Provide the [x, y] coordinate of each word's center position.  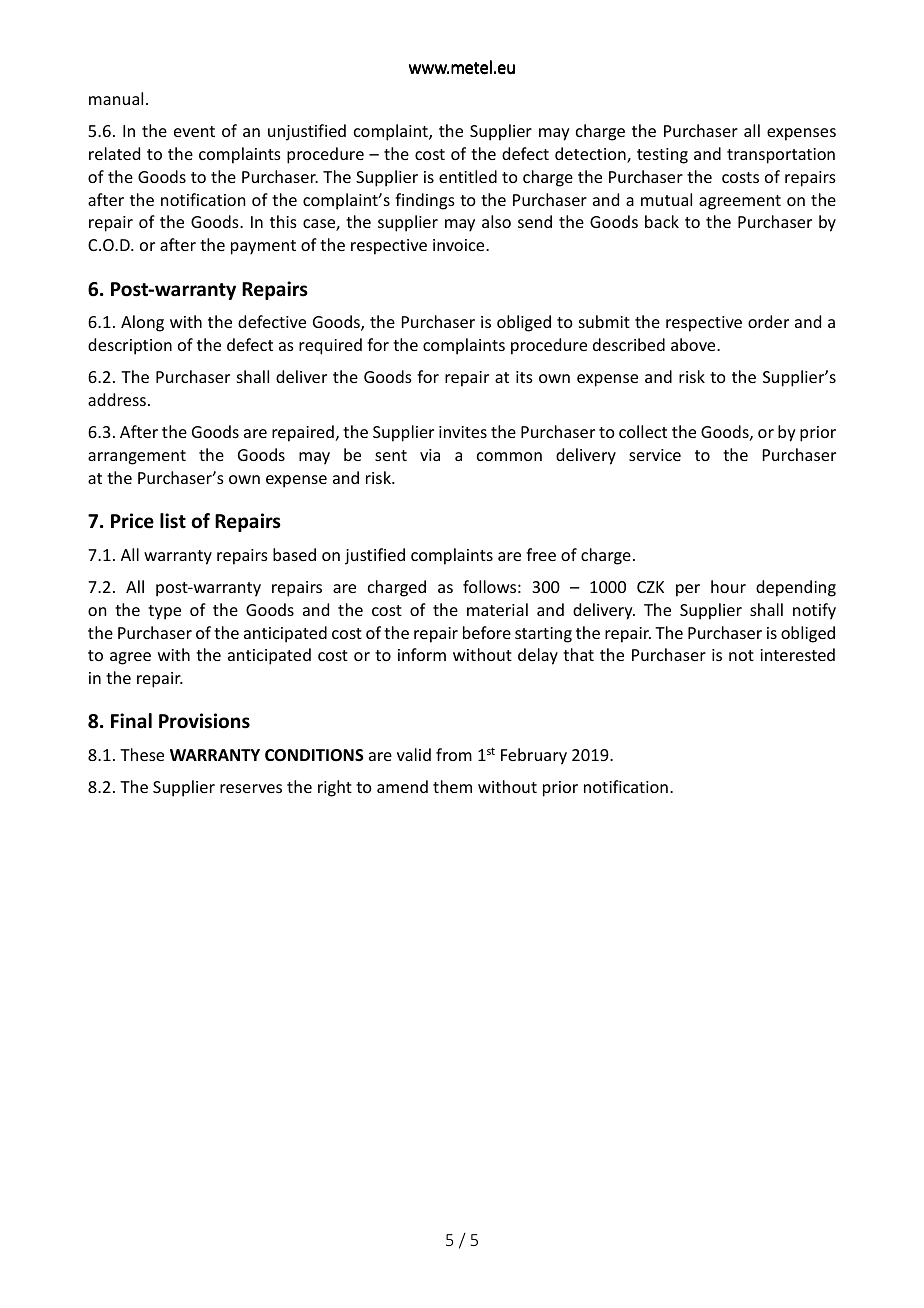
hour [728, 586]
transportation [781, 156]
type [164, 612]
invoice [460, 245]
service [655, 455]
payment [263, 247]
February [534, 756]
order [768, 321]
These [142, 754]
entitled [468, 176]
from [454, 754]
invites [463, 432]
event [194, 131]
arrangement [137, 457]
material [497, 609]
